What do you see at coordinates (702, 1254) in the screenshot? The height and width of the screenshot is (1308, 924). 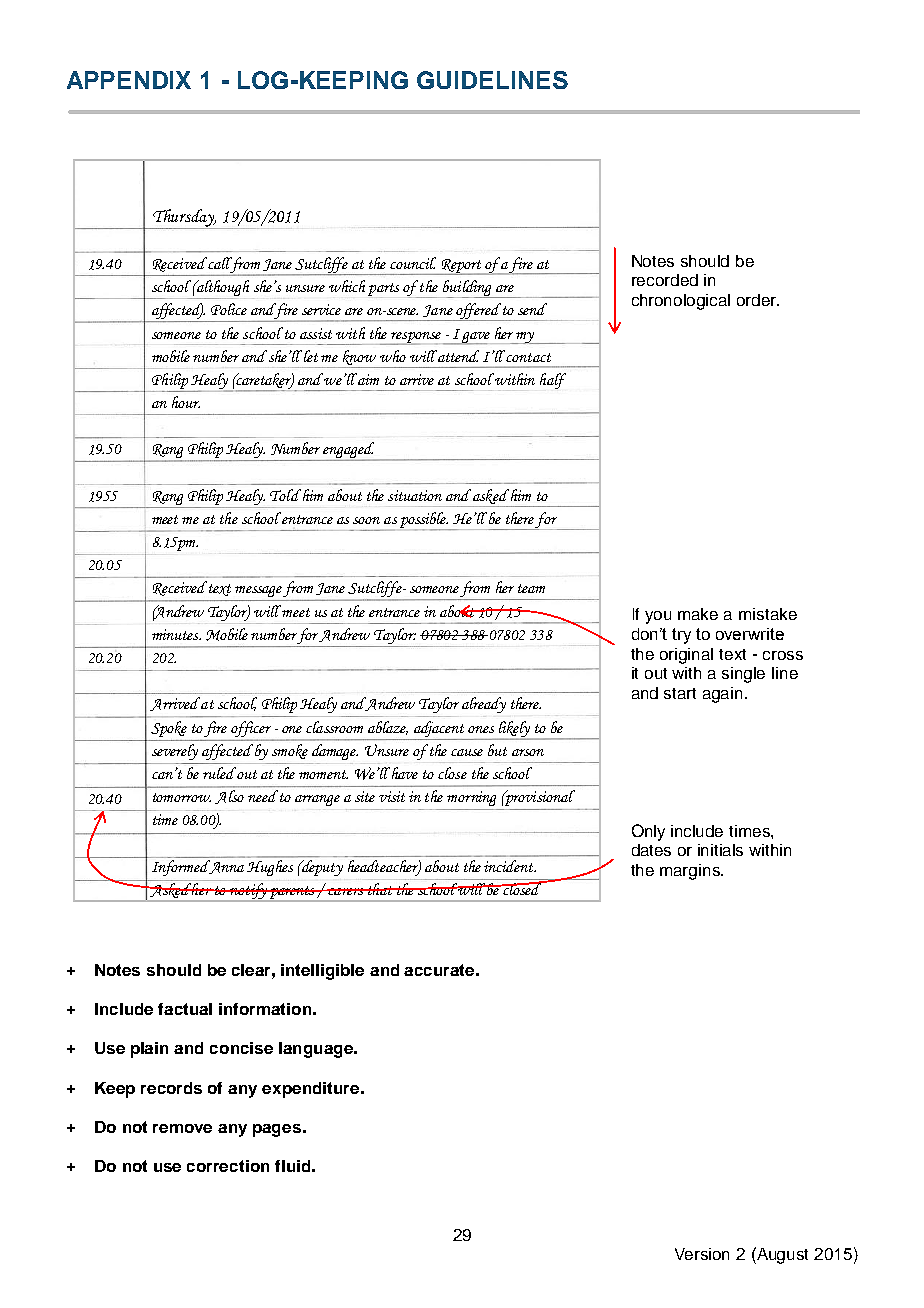 I see `Version` at bounding box center [702, 1254].
